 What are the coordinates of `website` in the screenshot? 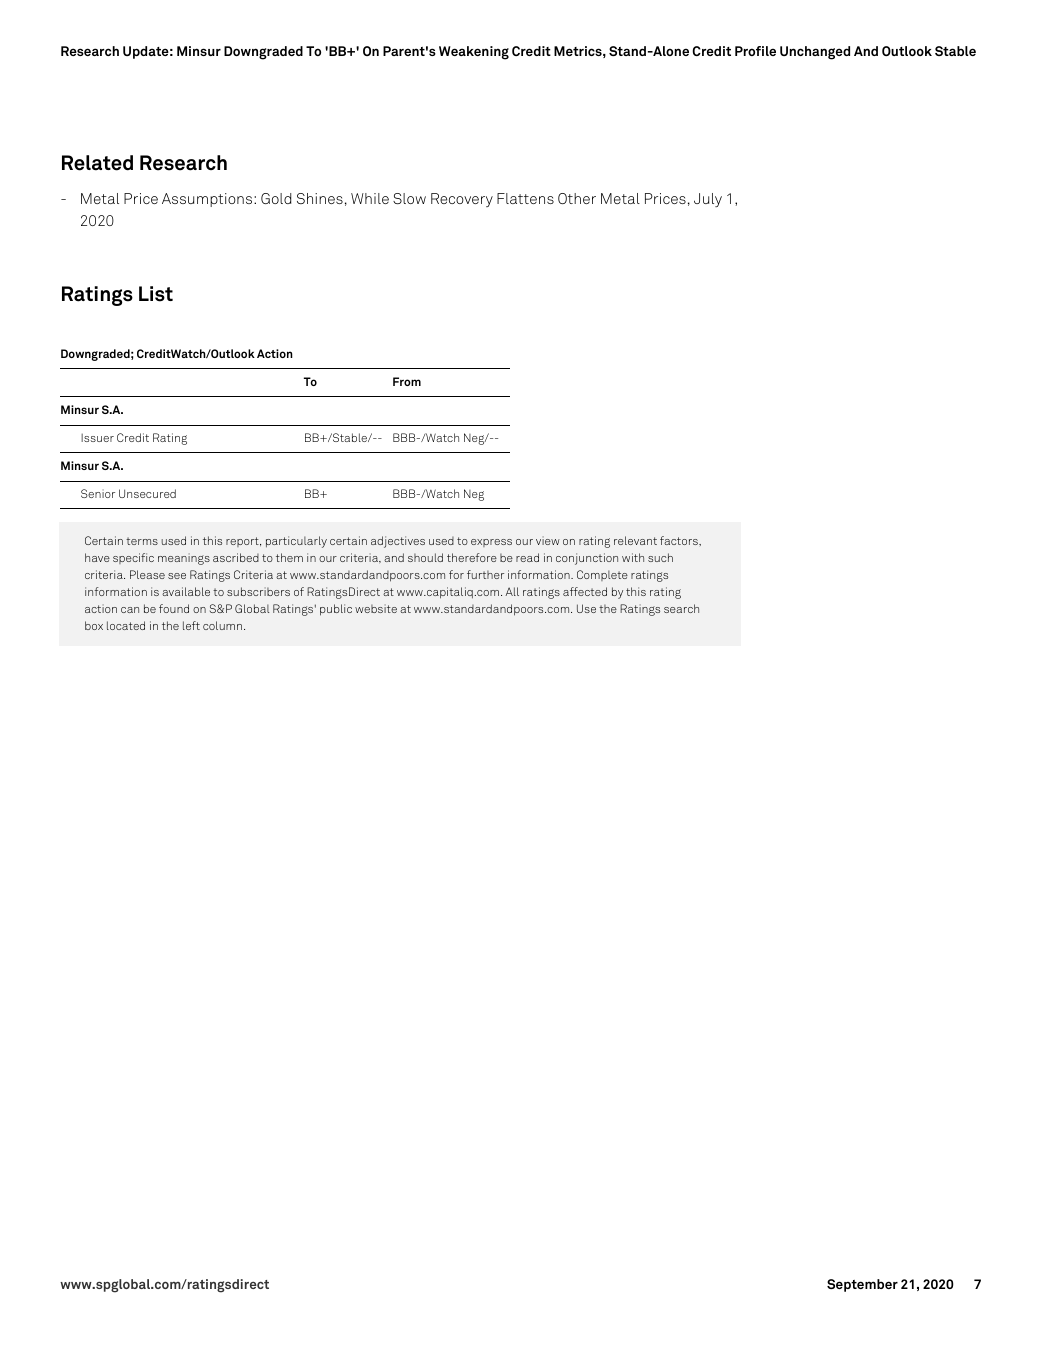 It's located at (376, 608).
